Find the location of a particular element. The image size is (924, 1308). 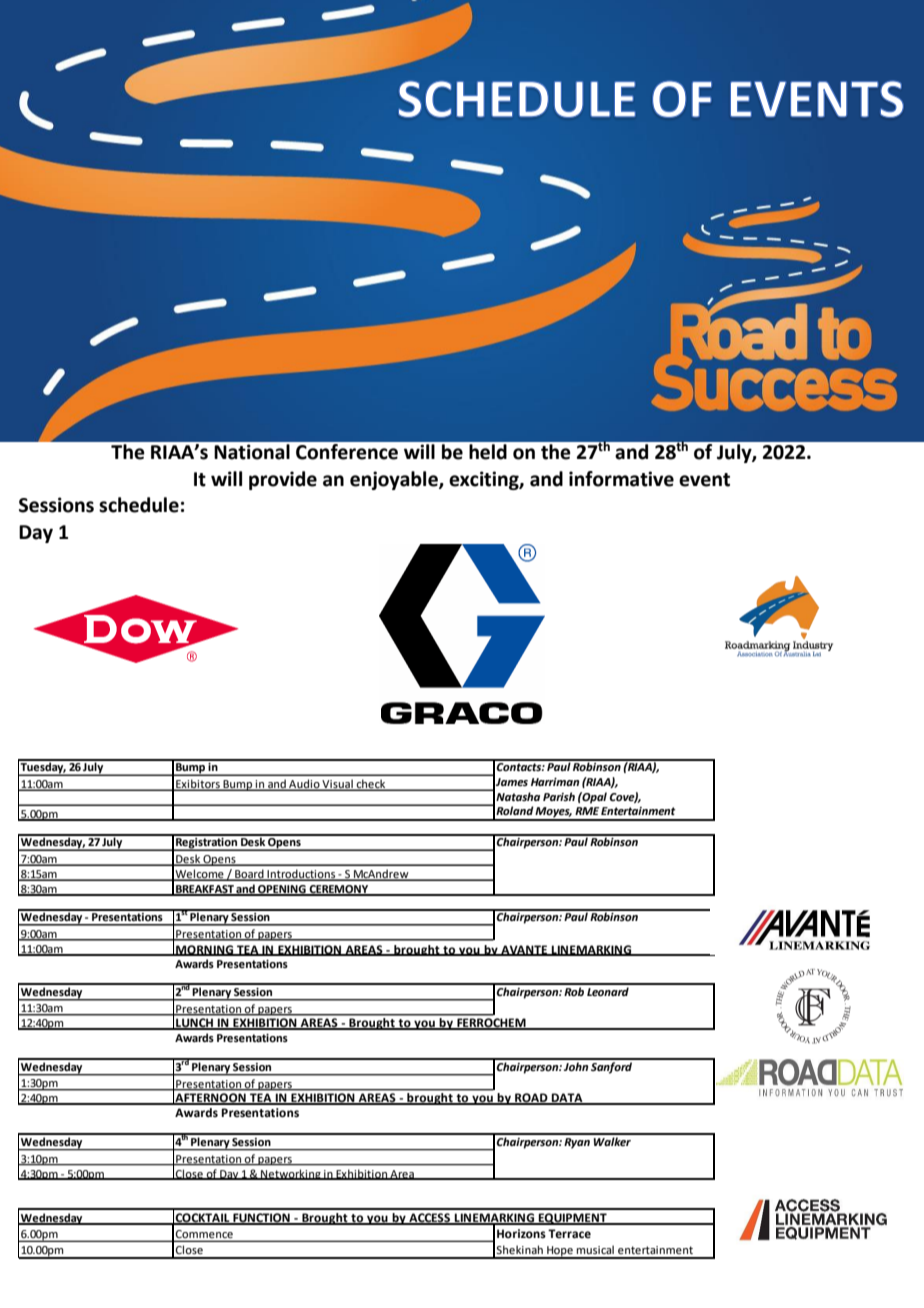

informative is located at coordinates (621, 479).
